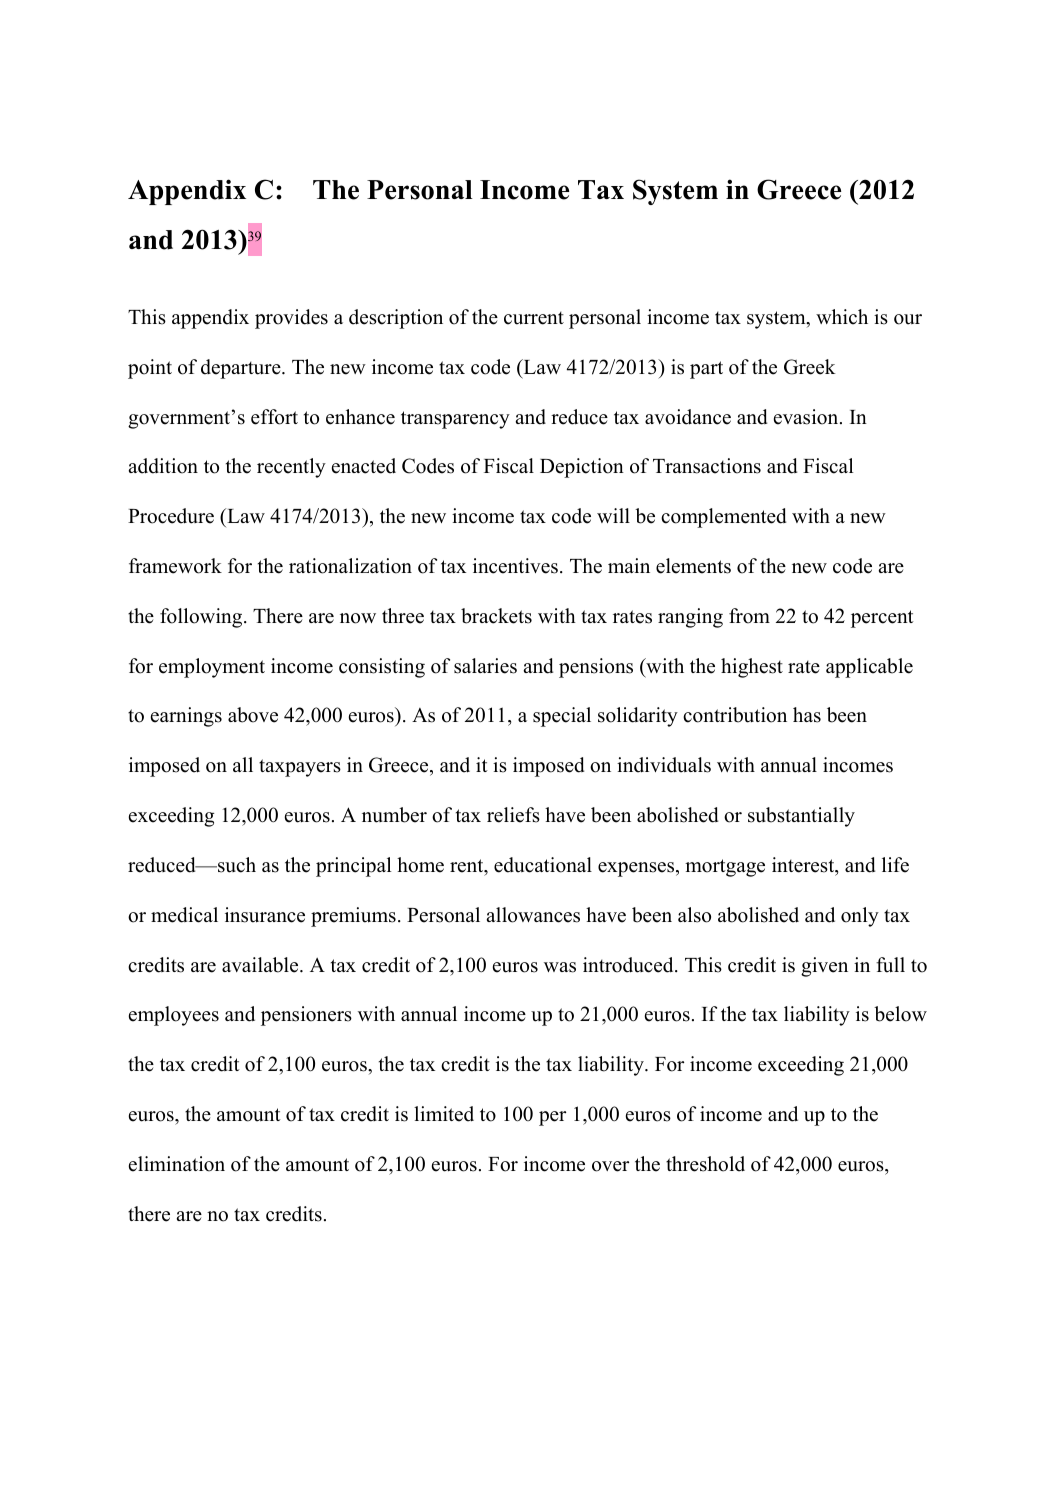 This screenshot has height=1498, width=1059. What do you see at coordinates (533, 915) in the screenshot?
I see `allowances` at bounding box center [533, 915].
